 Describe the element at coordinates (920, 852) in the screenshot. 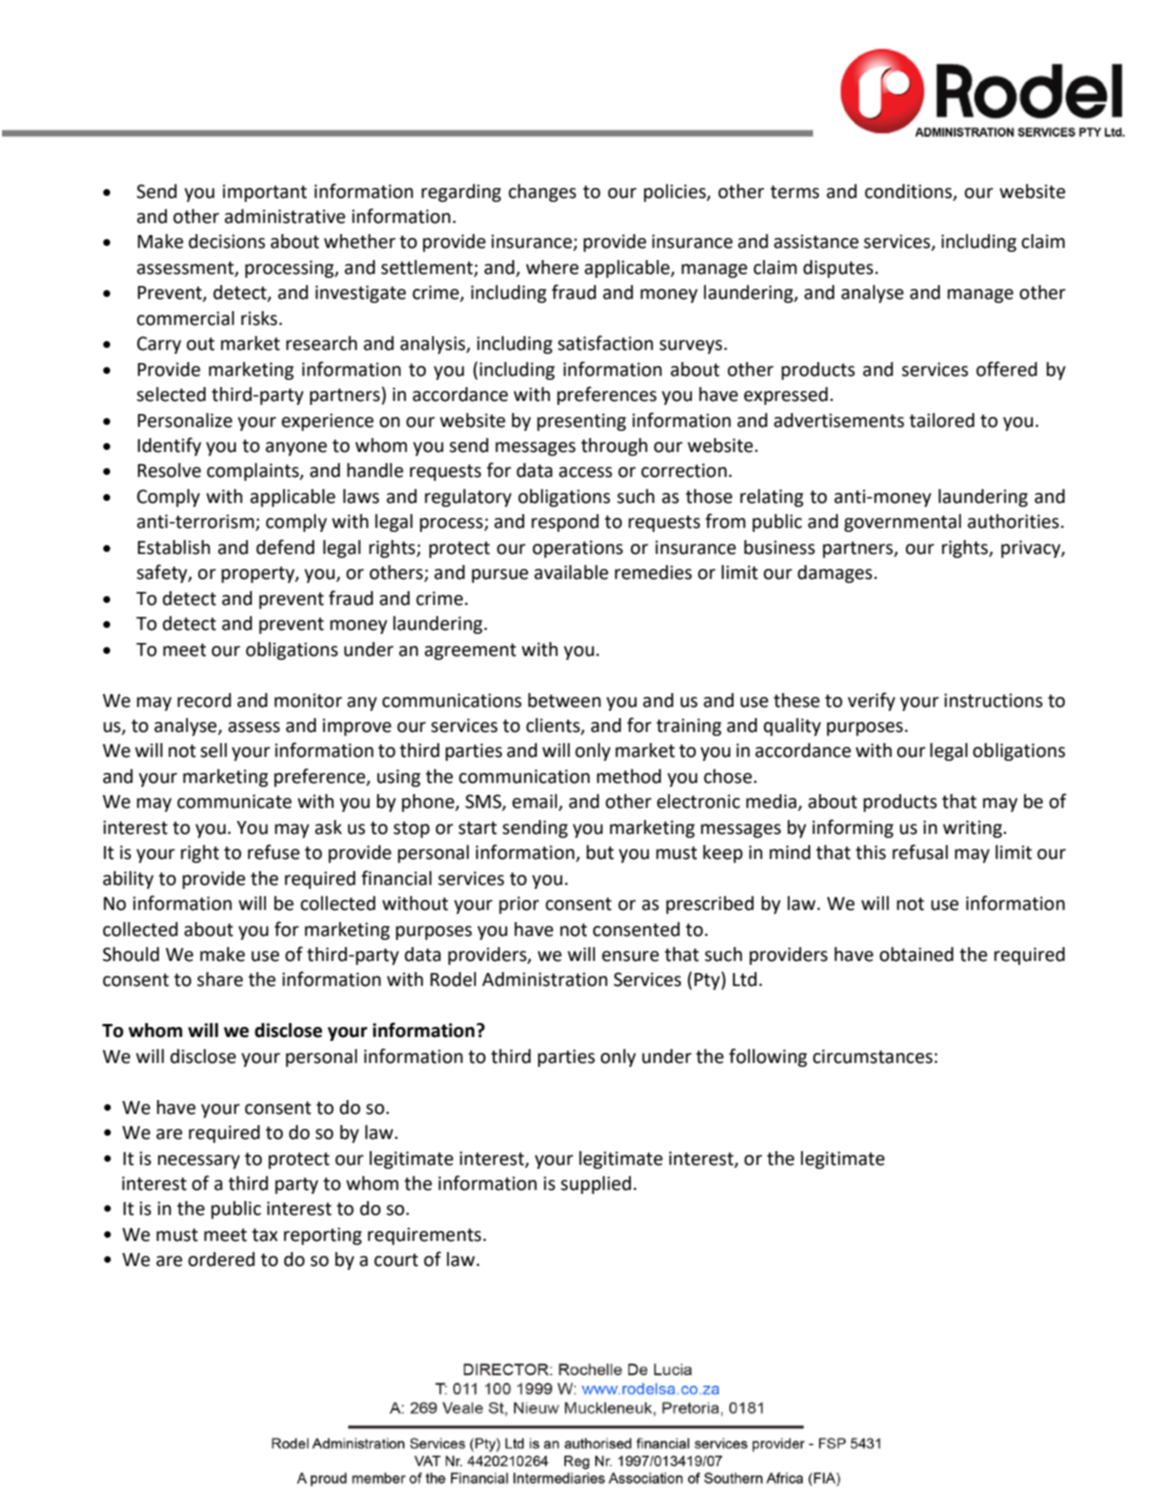

I see `refusal` at that location.
